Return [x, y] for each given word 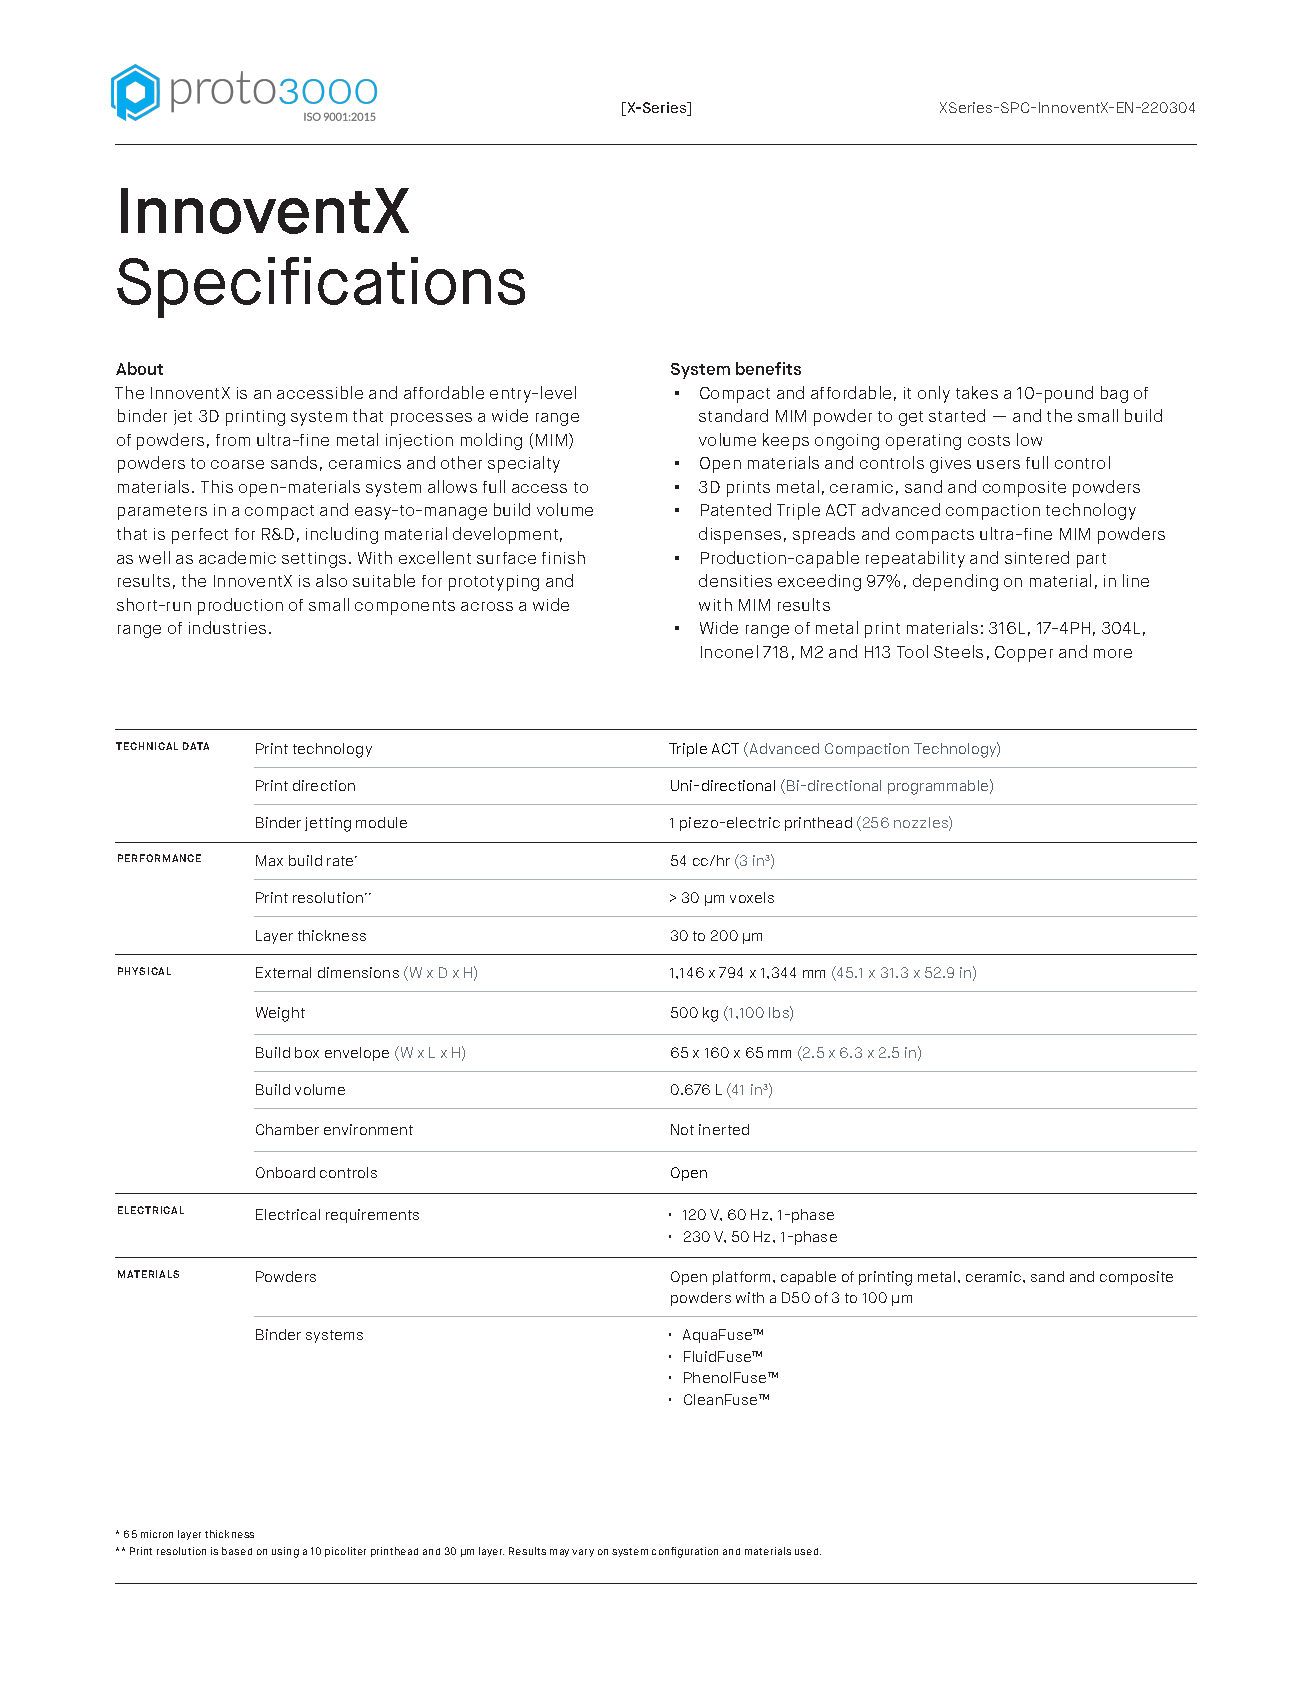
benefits [768, 368]
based [237, 1551]
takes [977, 392]
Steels [958, 651]
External [283, 972]
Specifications [321, 287]
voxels [752, 897]
